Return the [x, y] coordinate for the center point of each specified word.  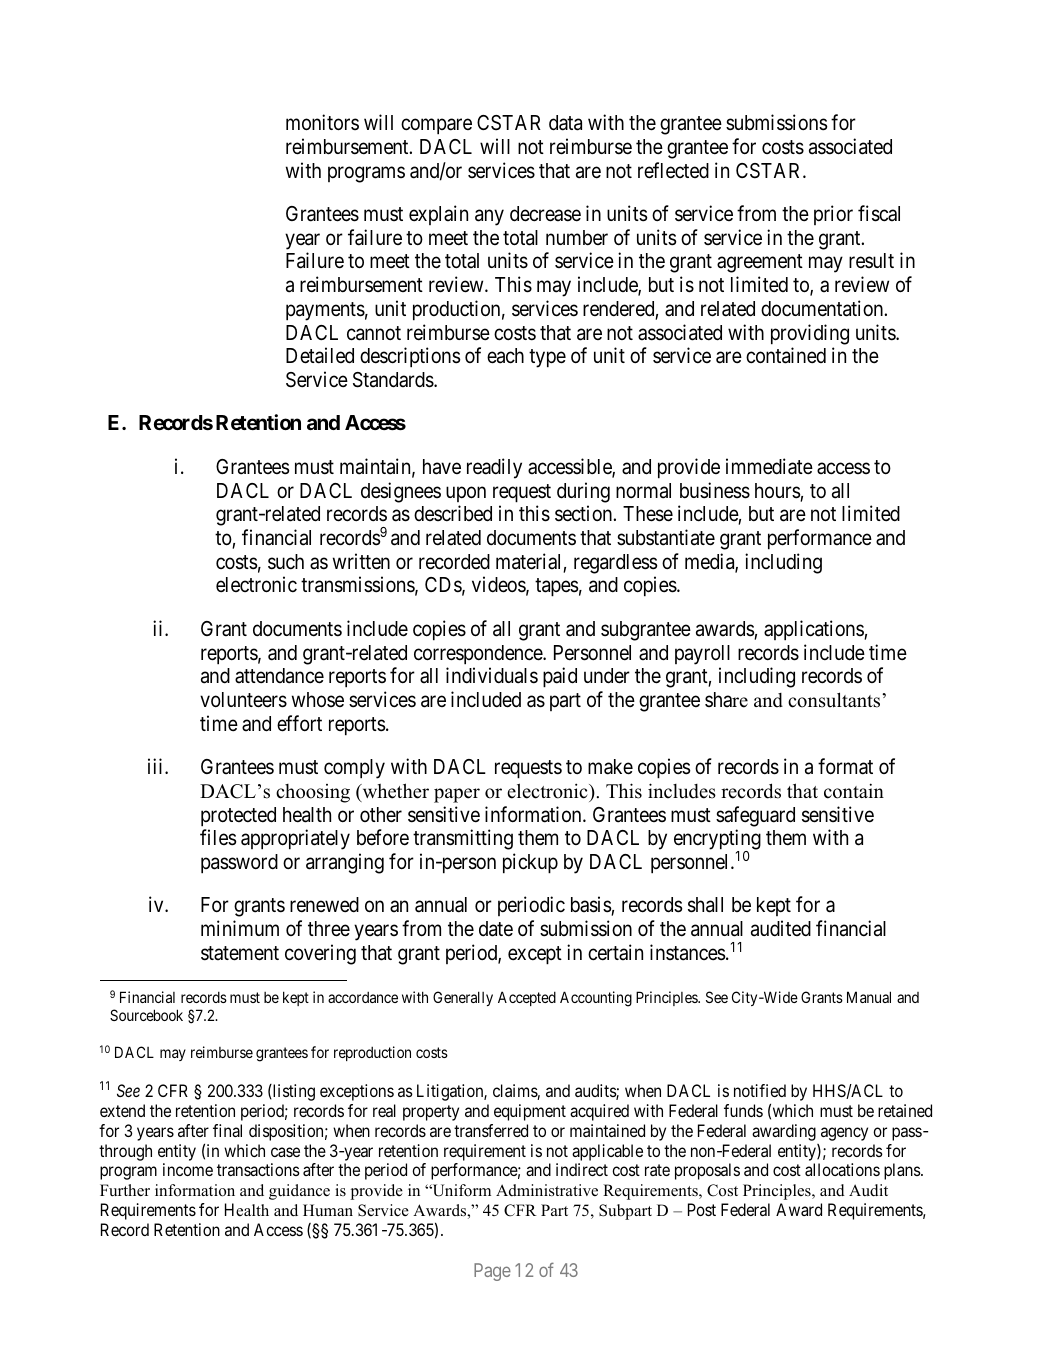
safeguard [755, 816]
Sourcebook [146, 1015]
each [505, 356]
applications [814, 630]
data [565, 123]
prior [833, 215]
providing [810, 334]
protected [238, 817]
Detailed [320, 355]
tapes [557, 588]
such [286, 562]
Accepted [527, 998]
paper [457, 795]
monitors [322, 122]
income [188, 1169]
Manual [869, 997]
